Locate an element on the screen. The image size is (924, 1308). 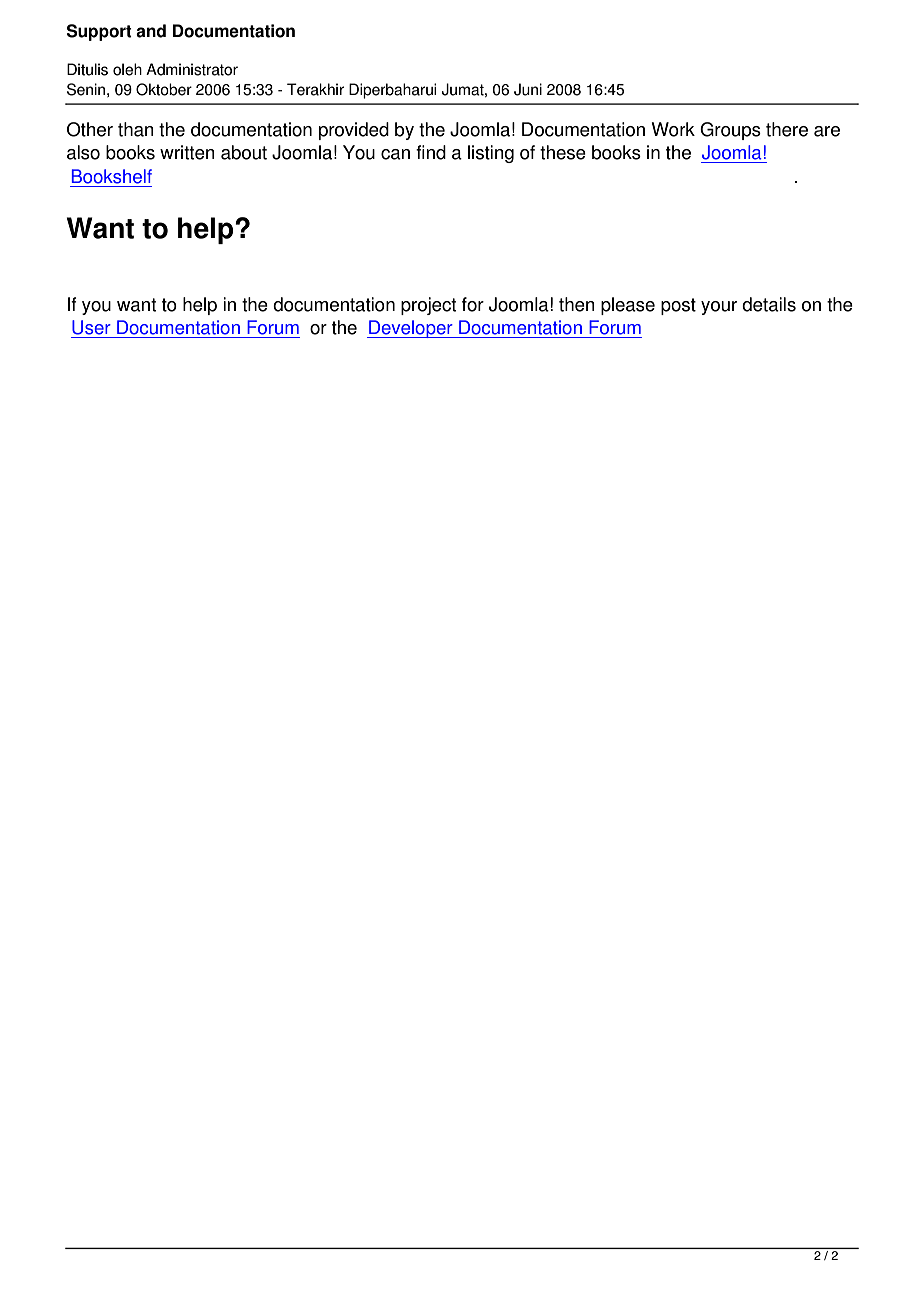
Juni is located at coordinates (528, 89).
